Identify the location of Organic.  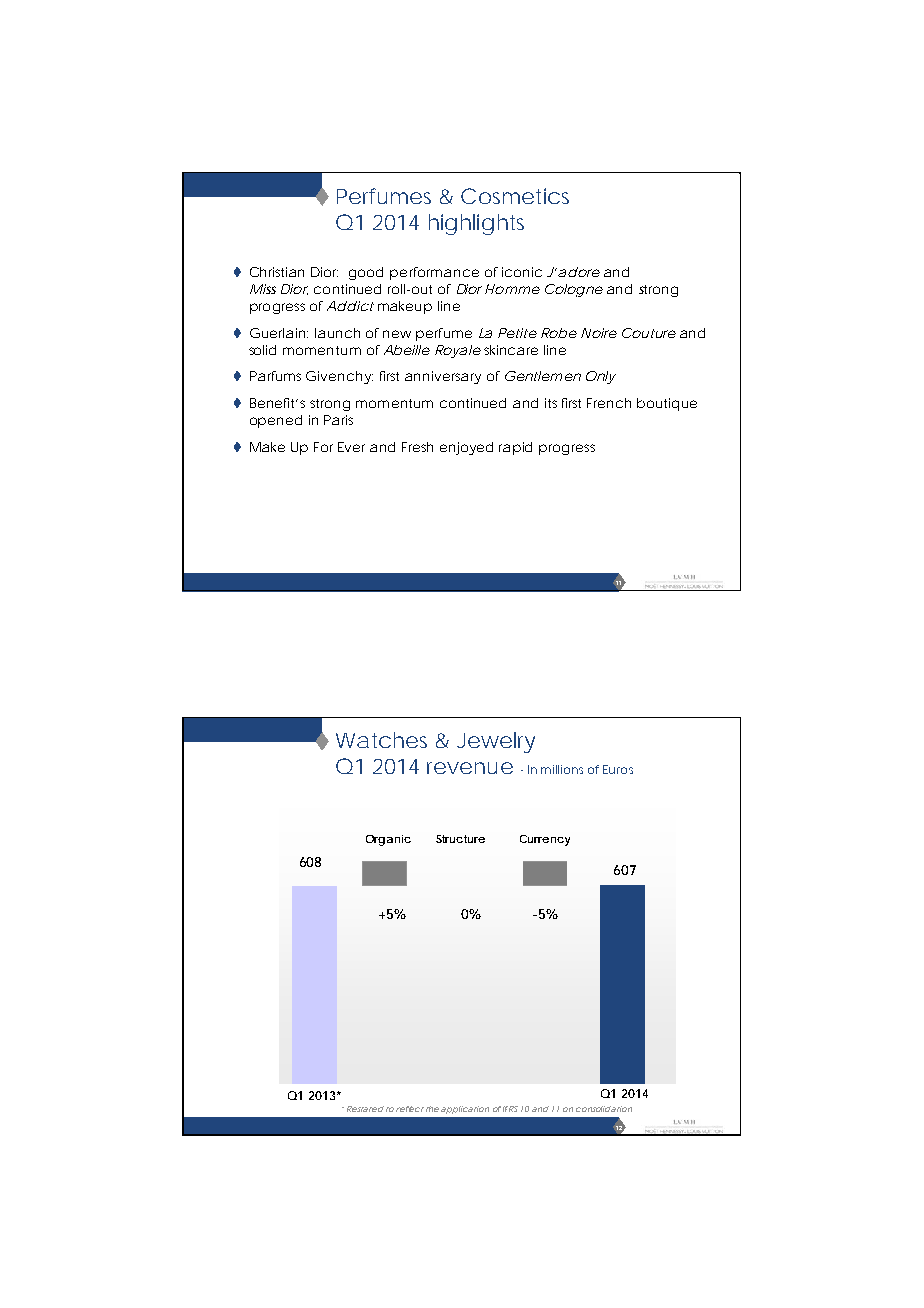
(388, 840).
